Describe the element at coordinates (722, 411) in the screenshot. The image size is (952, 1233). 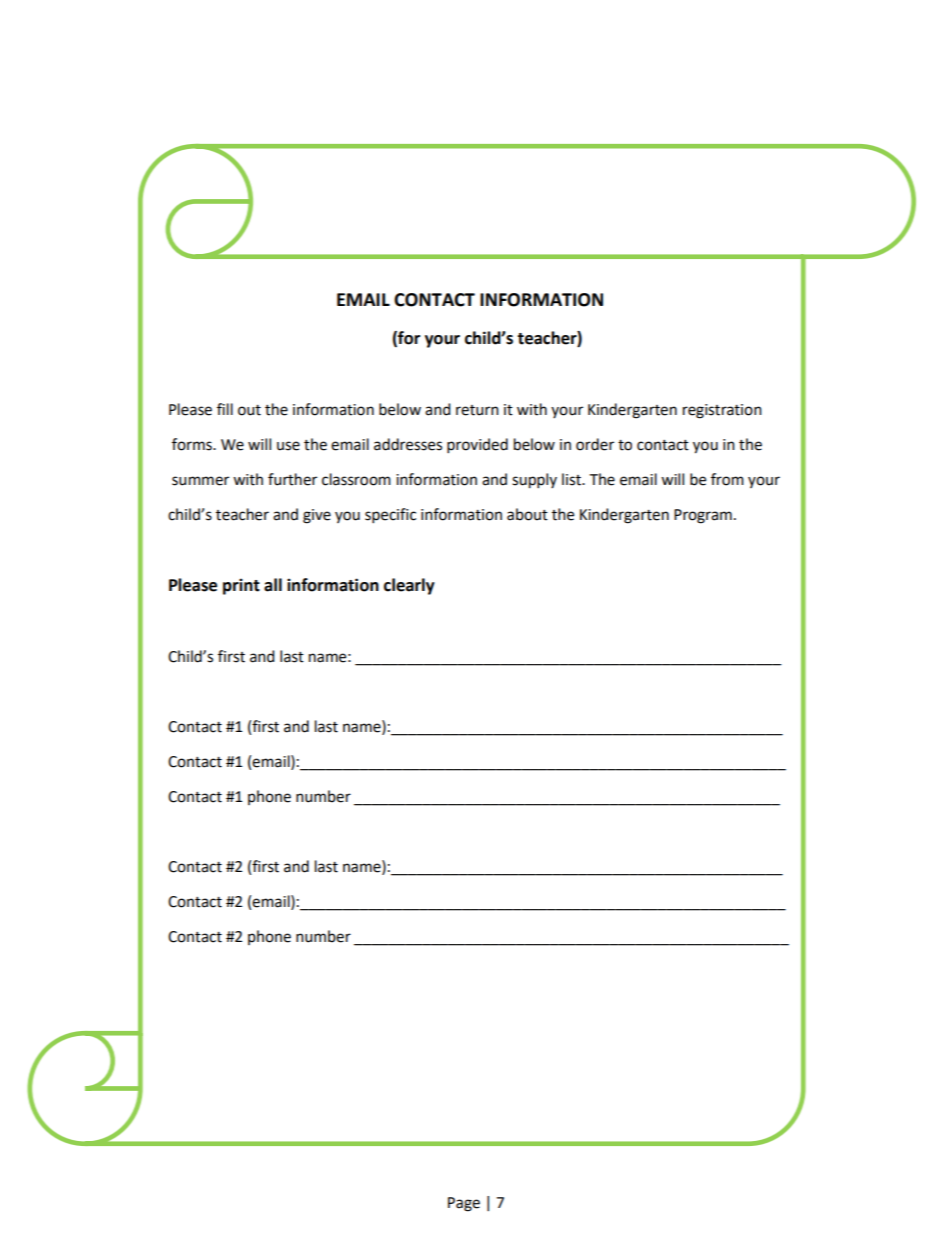
I see `registration` at that location.
